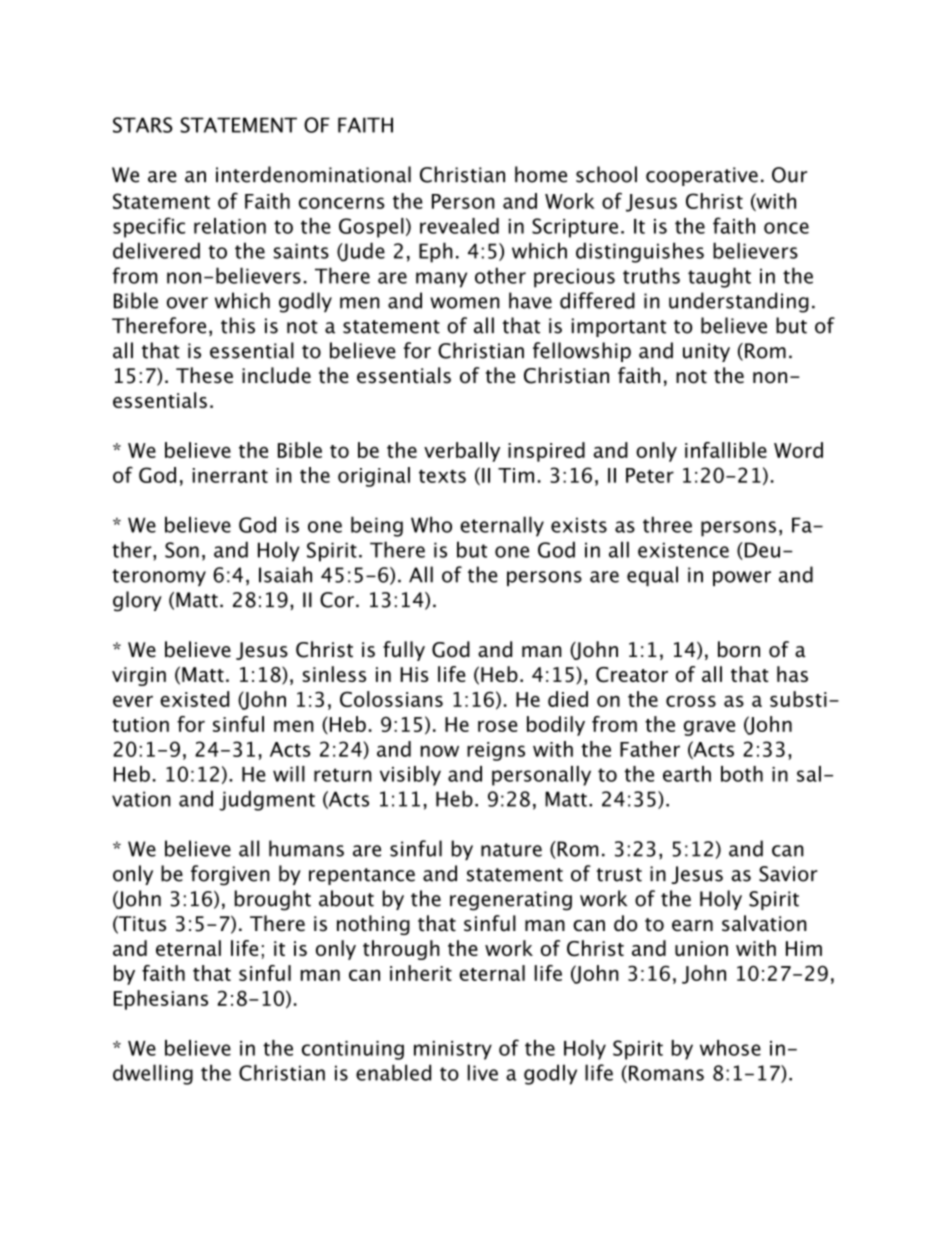 The height and width of the document is (1233, 952). What do you see at coordinates (730, 1048) in the document?
I see `whose` at bounding box center [730, 1048].
